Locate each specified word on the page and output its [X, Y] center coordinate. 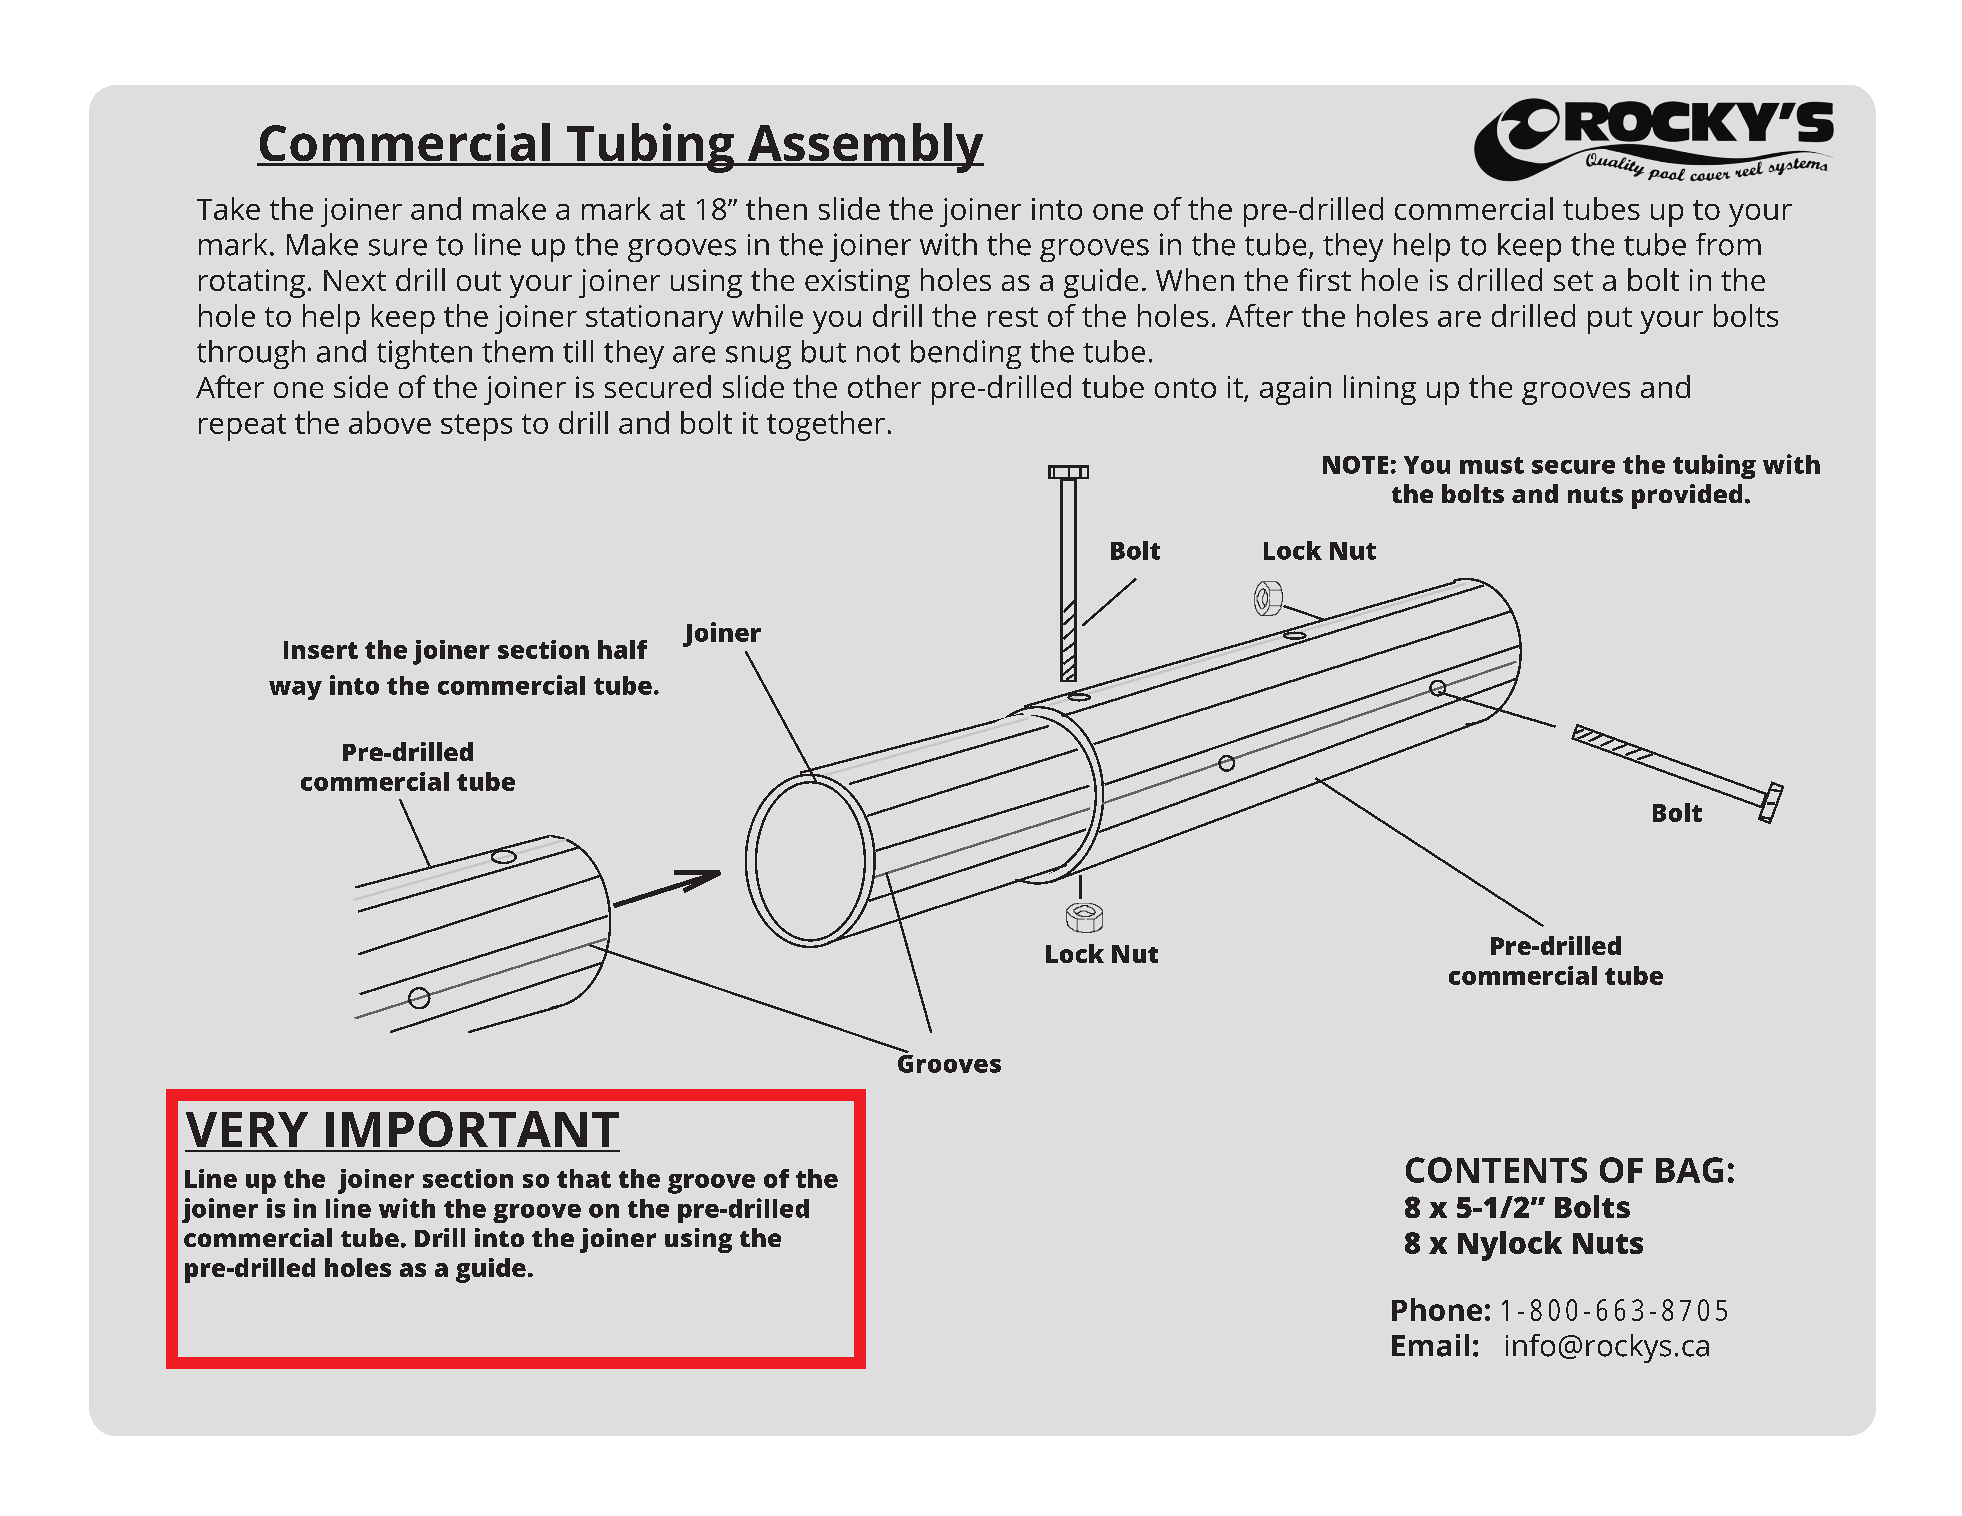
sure [398, 247]
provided [1687, 496]
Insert [321, 650]
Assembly [864, 148]
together [826, 426]
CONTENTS [1496, 1170]
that [584, 1178]
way [295, 690]
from [1728, 244]
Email [1430, 1345]
